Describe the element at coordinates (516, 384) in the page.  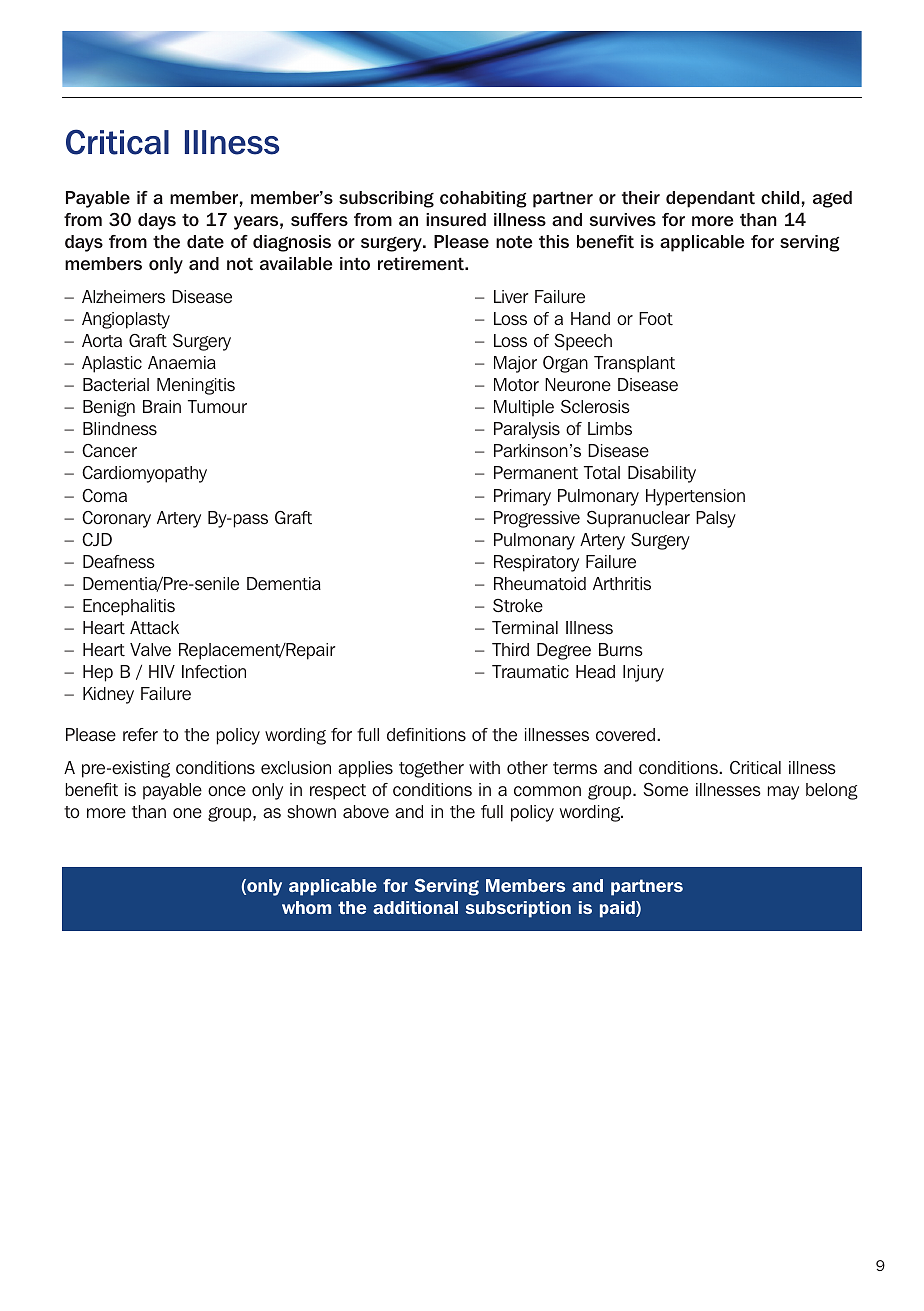
I see `Motor` at that location.
